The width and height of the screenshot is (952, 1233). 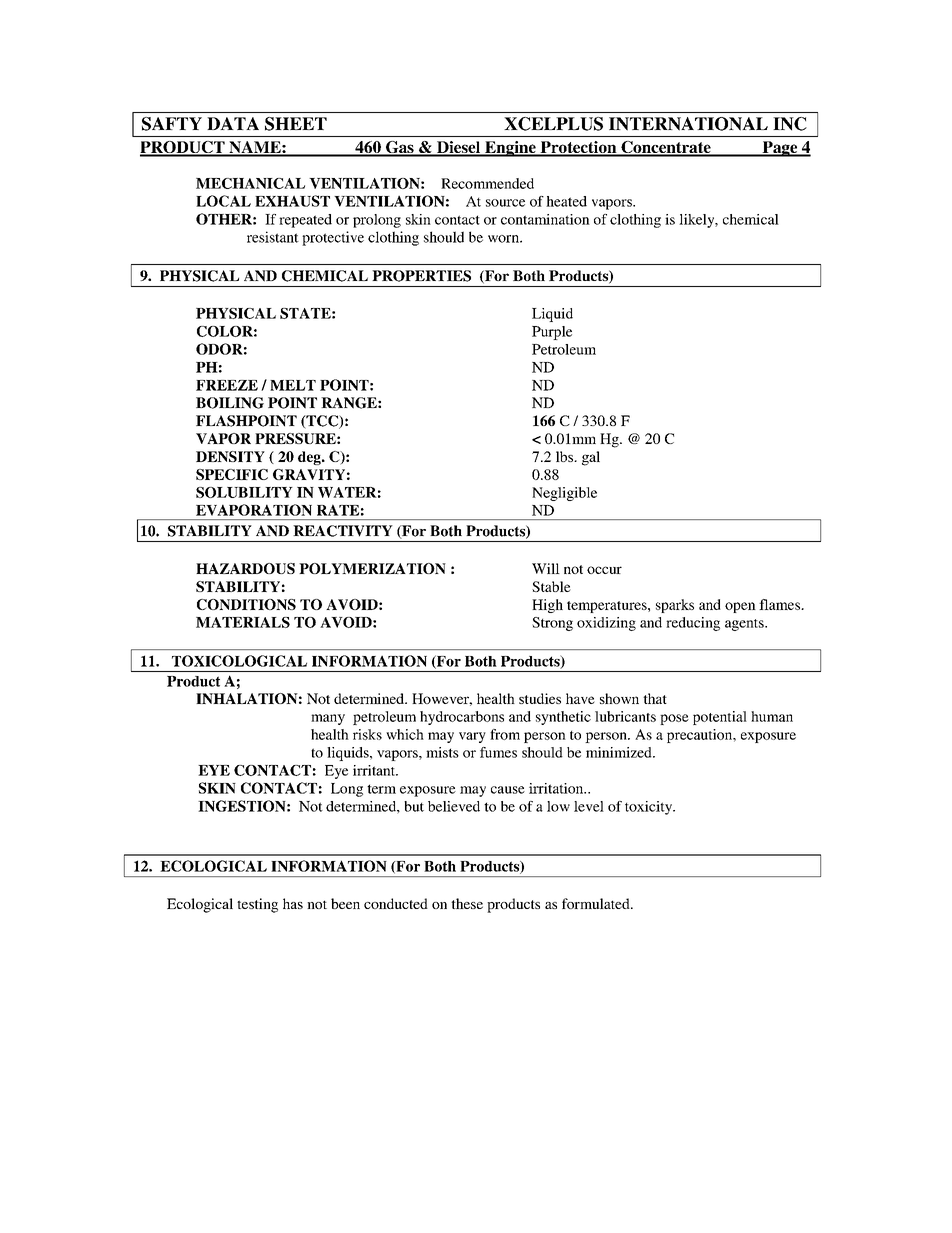 I want to click on hydrocarbons, so click(x=462, y=718).
